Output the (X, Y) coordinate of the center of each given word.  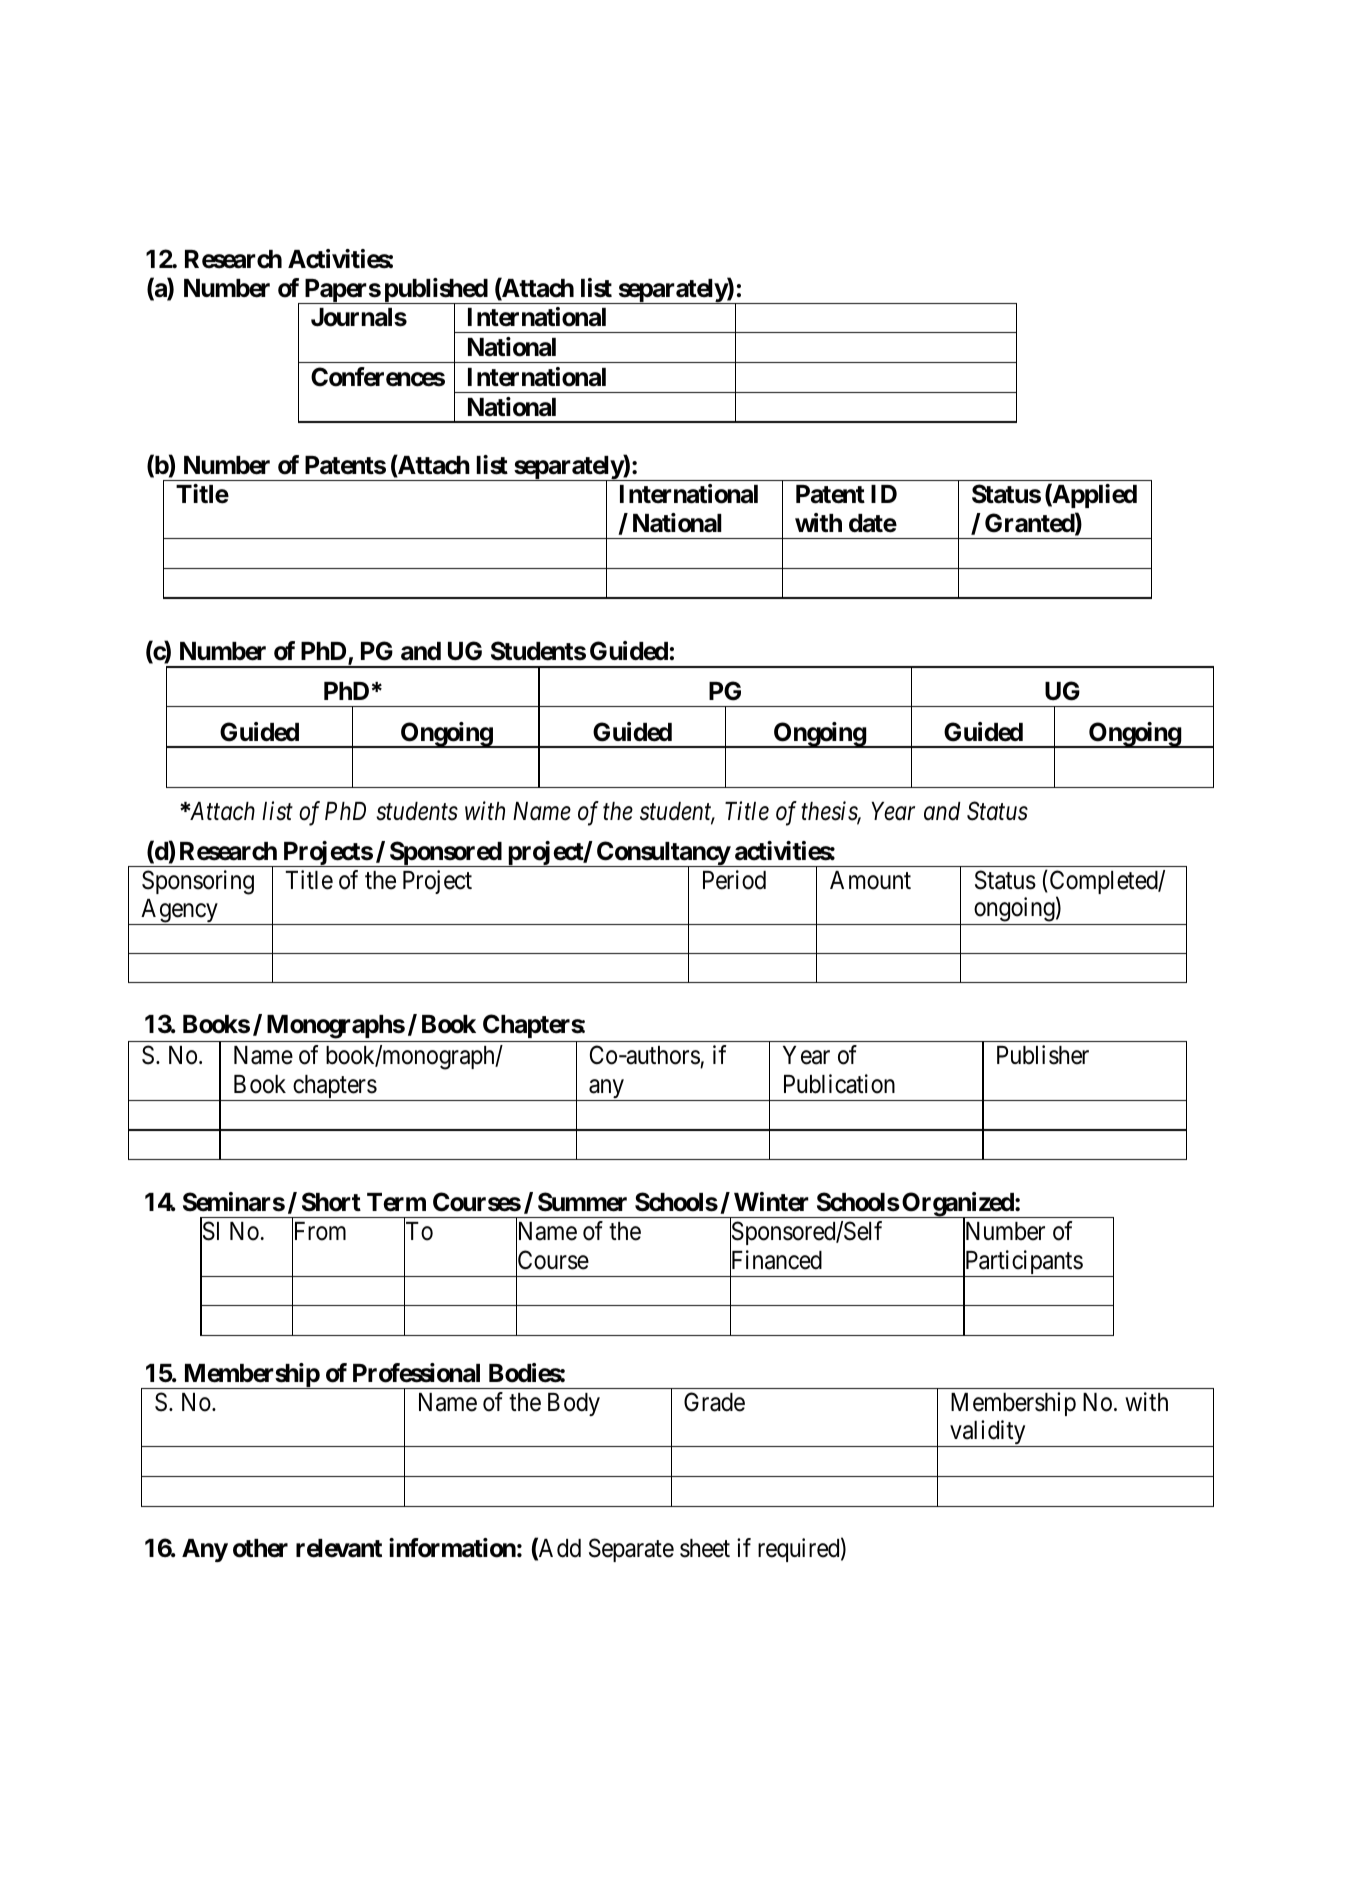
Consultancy (663, 854)
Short (331, 1202)
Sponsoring (198, 882)
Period (734, 880)
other (260, 1548)
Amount (870, 880)
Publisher (1043, 1055)
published (435, 291)
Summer (582, 1202)
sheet (705, 1548)
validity (988, 1433)
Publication (839, 1084)
